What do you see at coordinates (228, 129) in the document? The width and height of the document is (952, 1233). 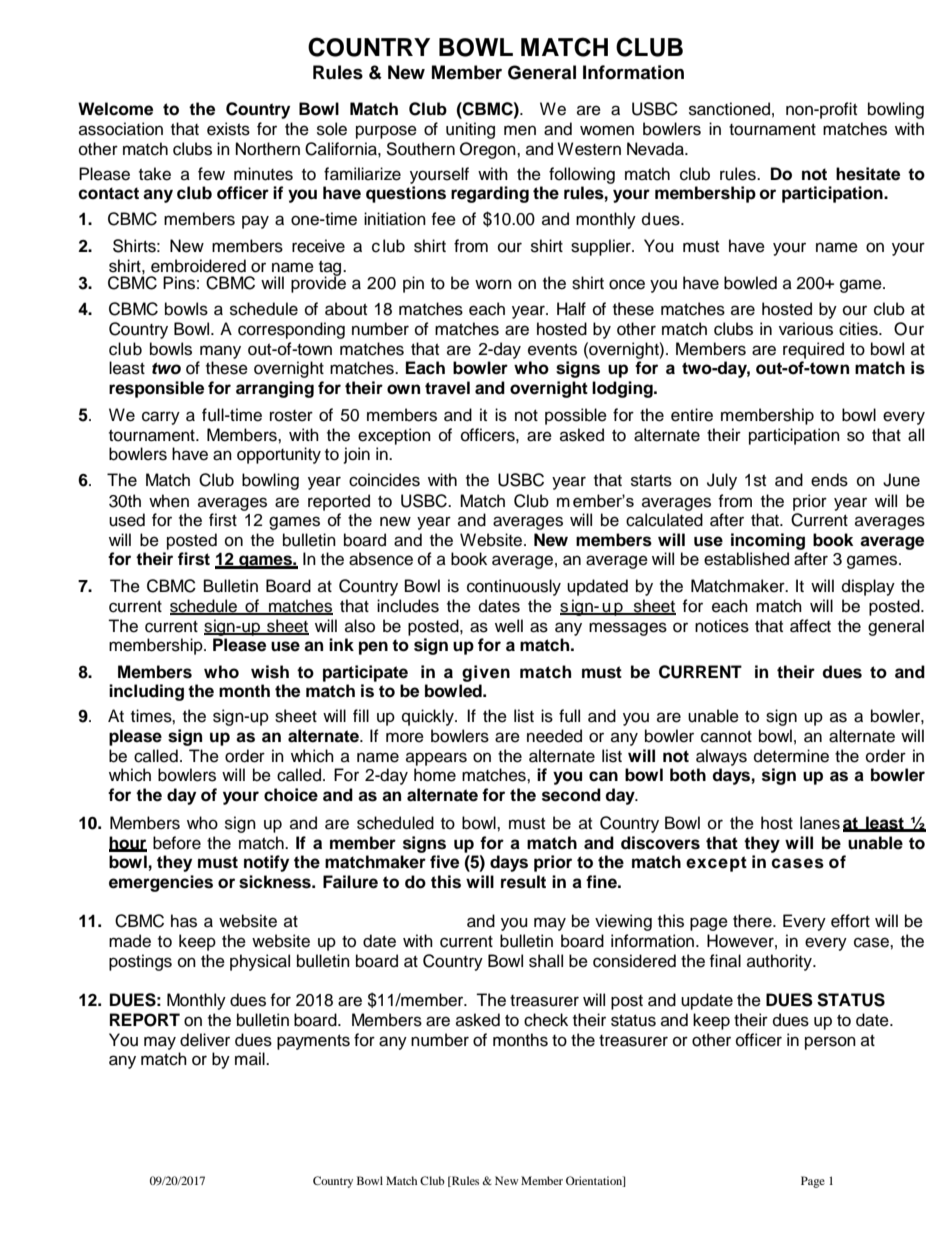 I see `exists` at bounding box center [228, 129].
